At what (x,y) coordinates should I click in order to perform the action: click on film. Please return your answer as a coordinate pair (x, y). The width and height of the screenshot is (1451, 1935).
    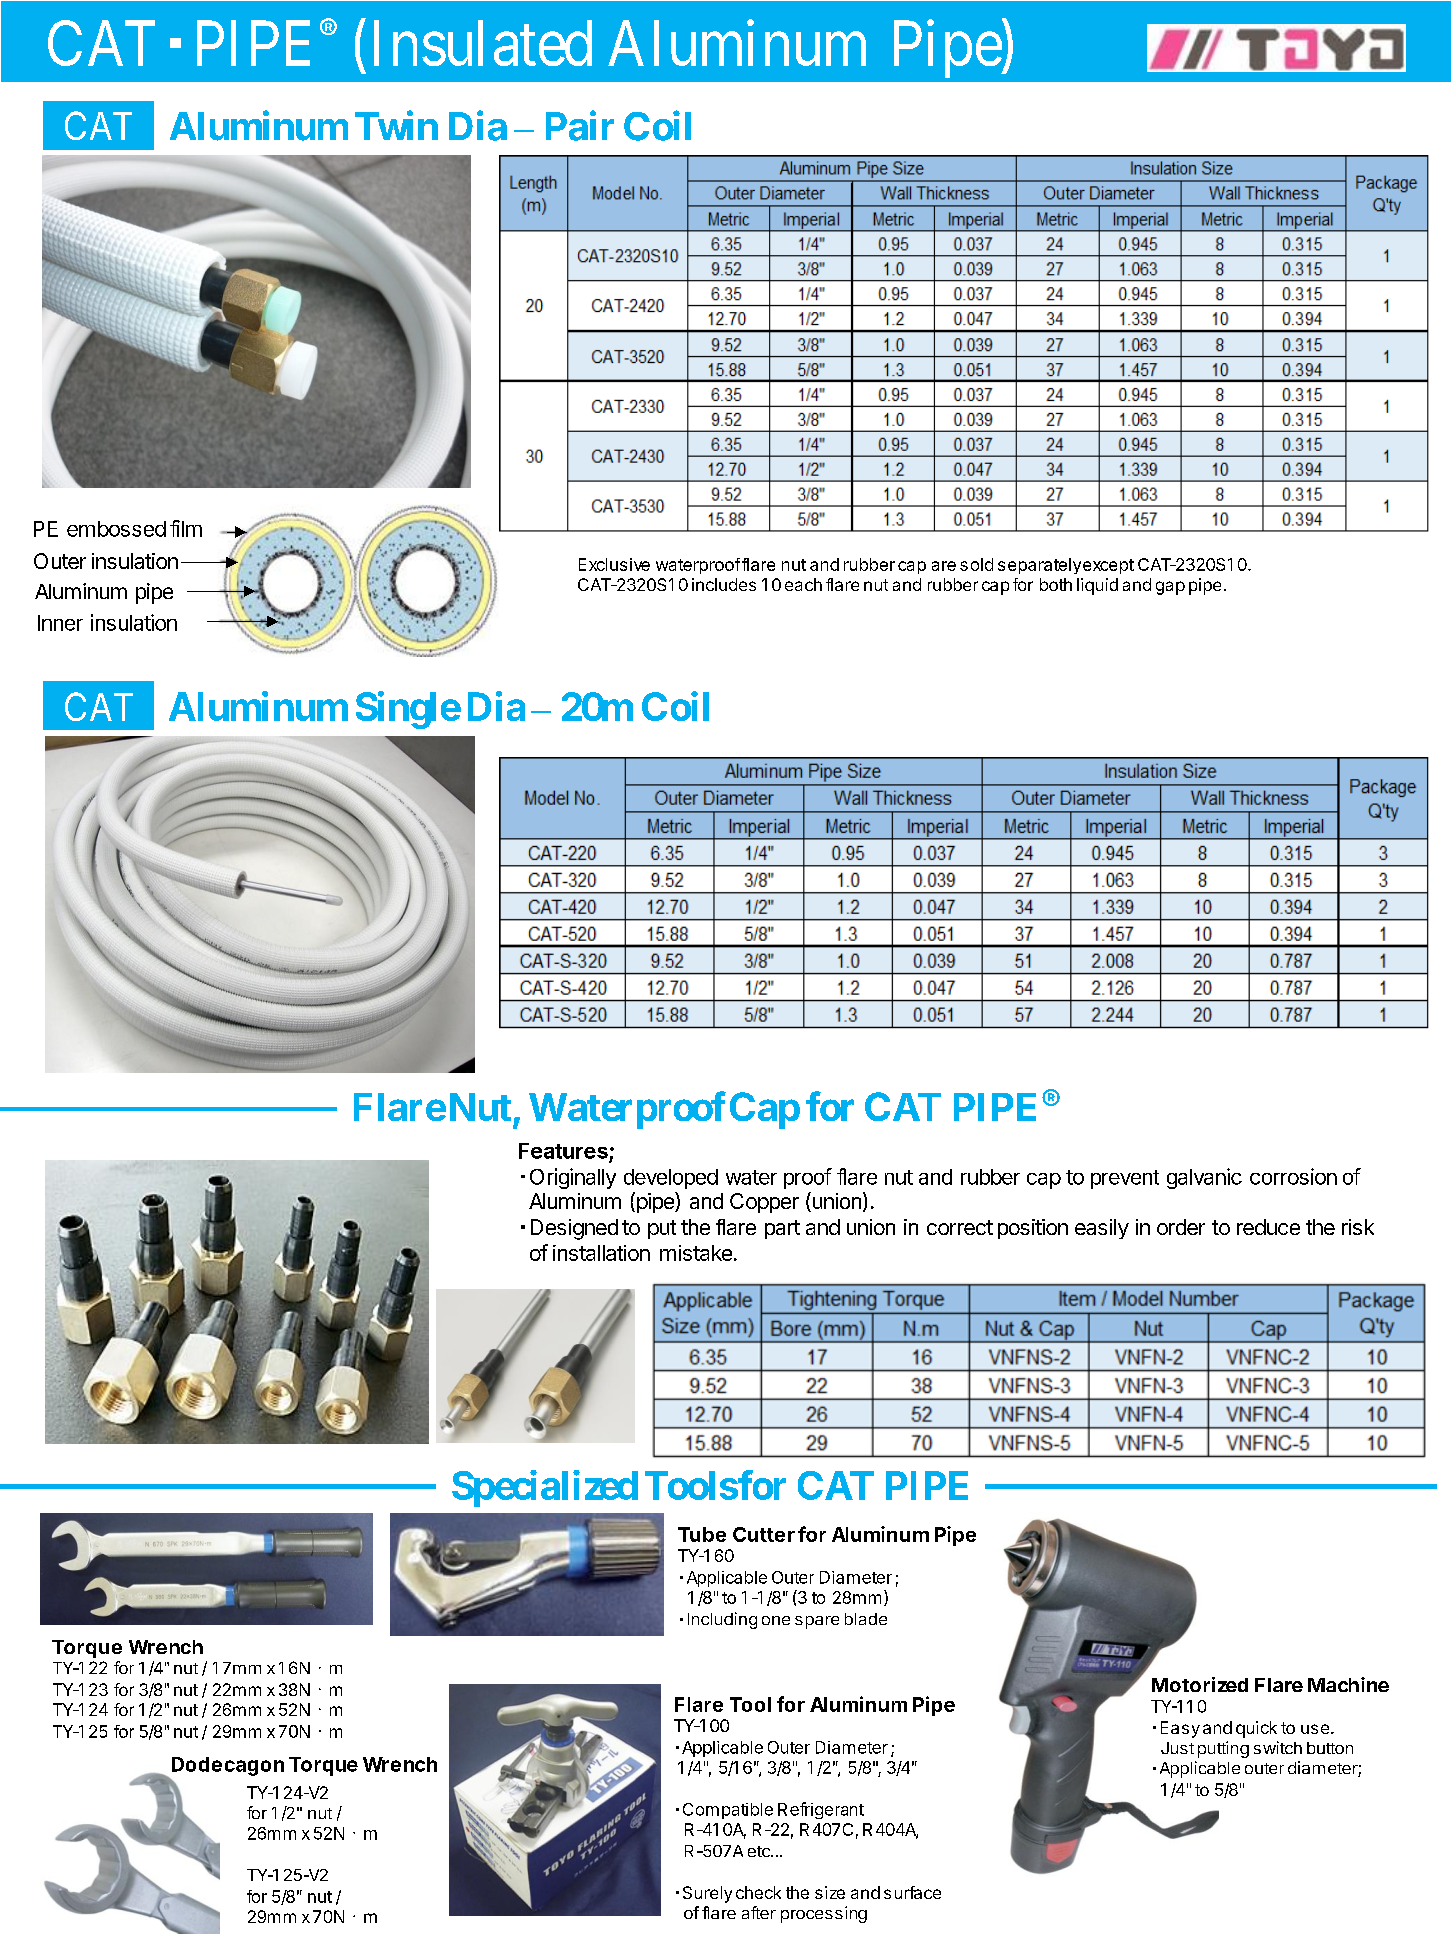
    Looking at the image, I should click on (186, 528).
